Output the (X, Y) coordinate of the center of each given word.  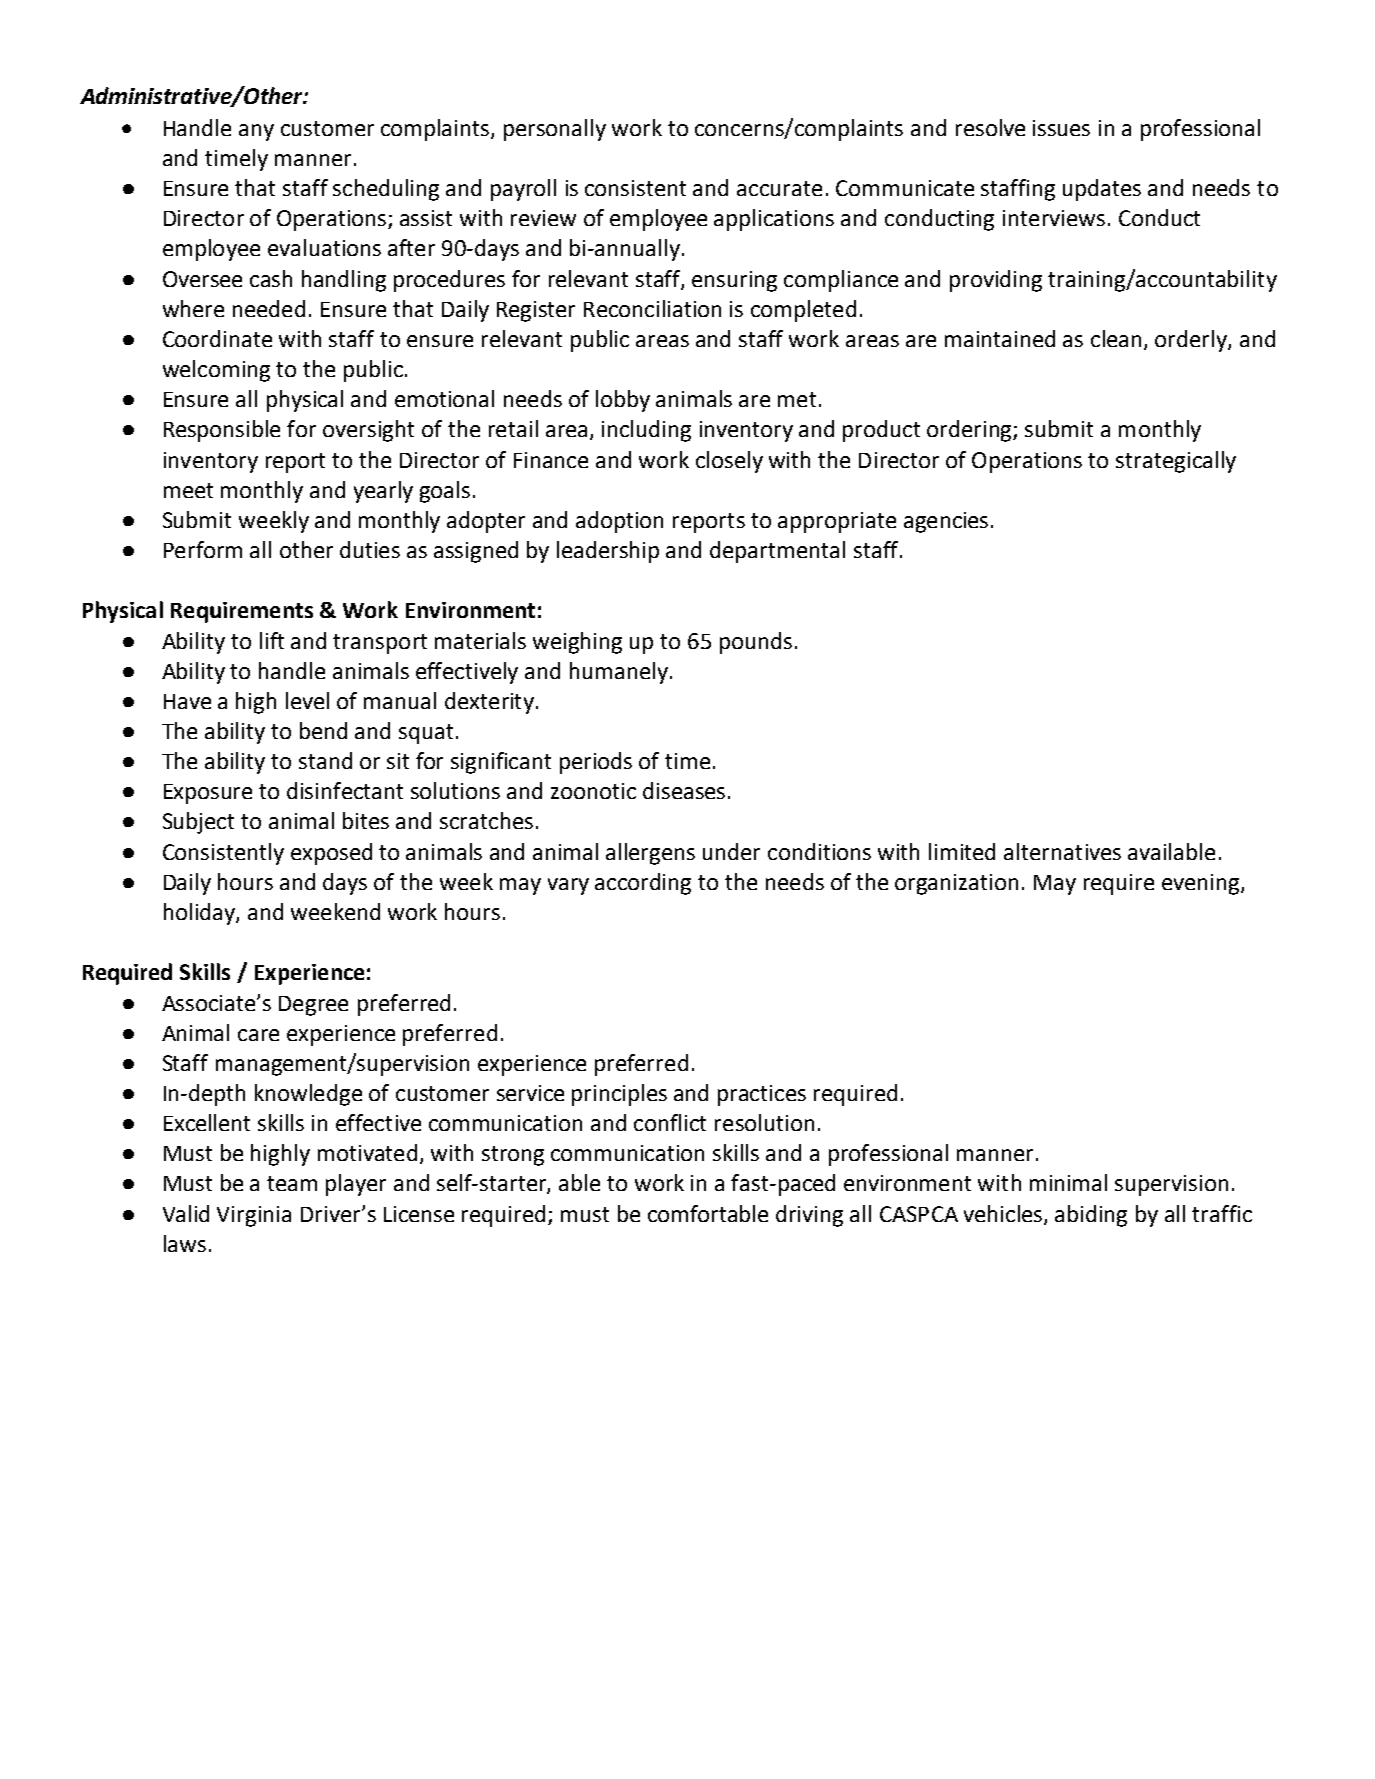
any (256, 132)
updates (1102, 190)
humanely (619, 673)
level (307, 700)
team (292, 1183)
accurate (779, 188)
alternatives (1062, 851)
